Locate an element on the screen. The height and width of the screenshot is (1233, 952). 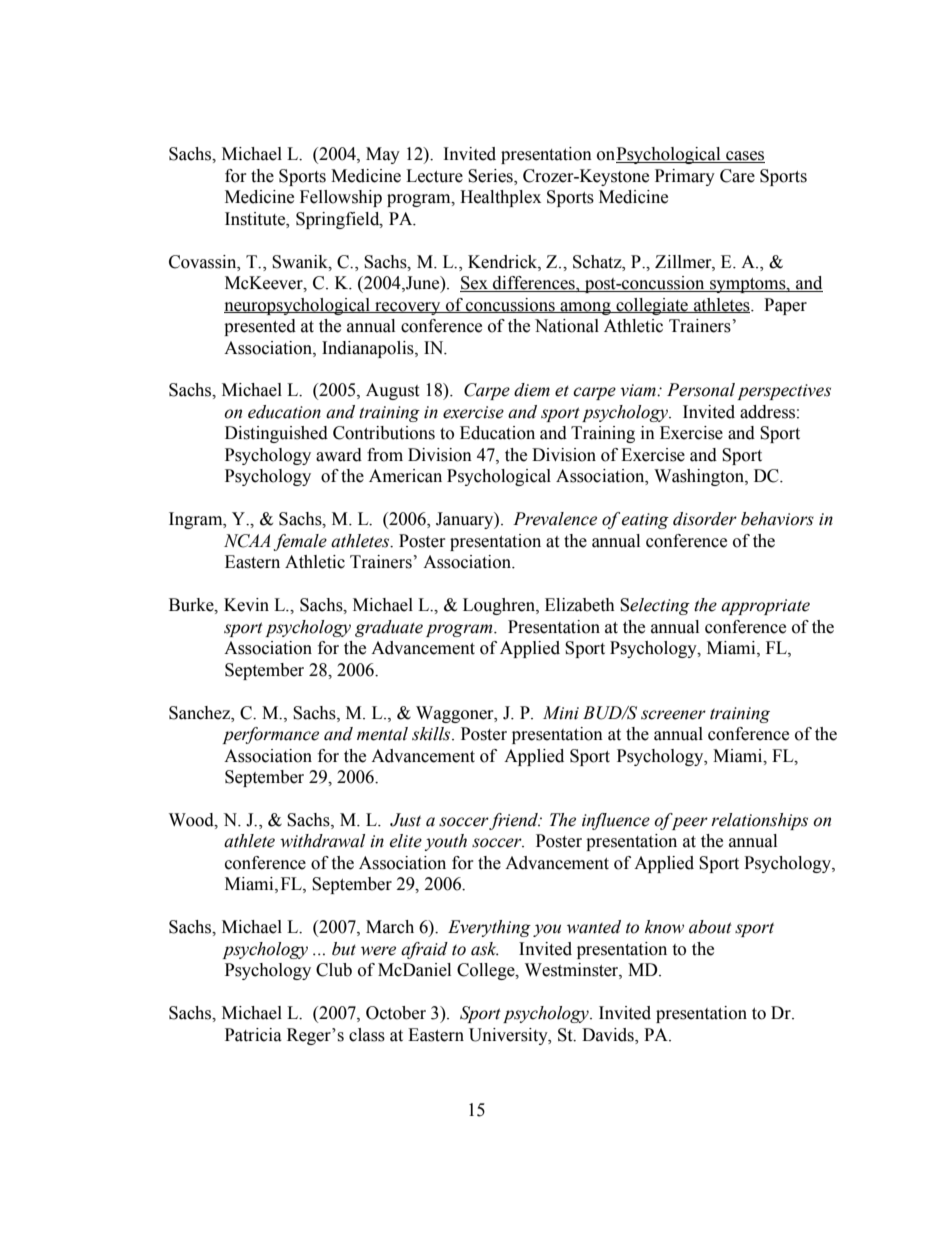
disorder is located at coordinates (705, 519).
